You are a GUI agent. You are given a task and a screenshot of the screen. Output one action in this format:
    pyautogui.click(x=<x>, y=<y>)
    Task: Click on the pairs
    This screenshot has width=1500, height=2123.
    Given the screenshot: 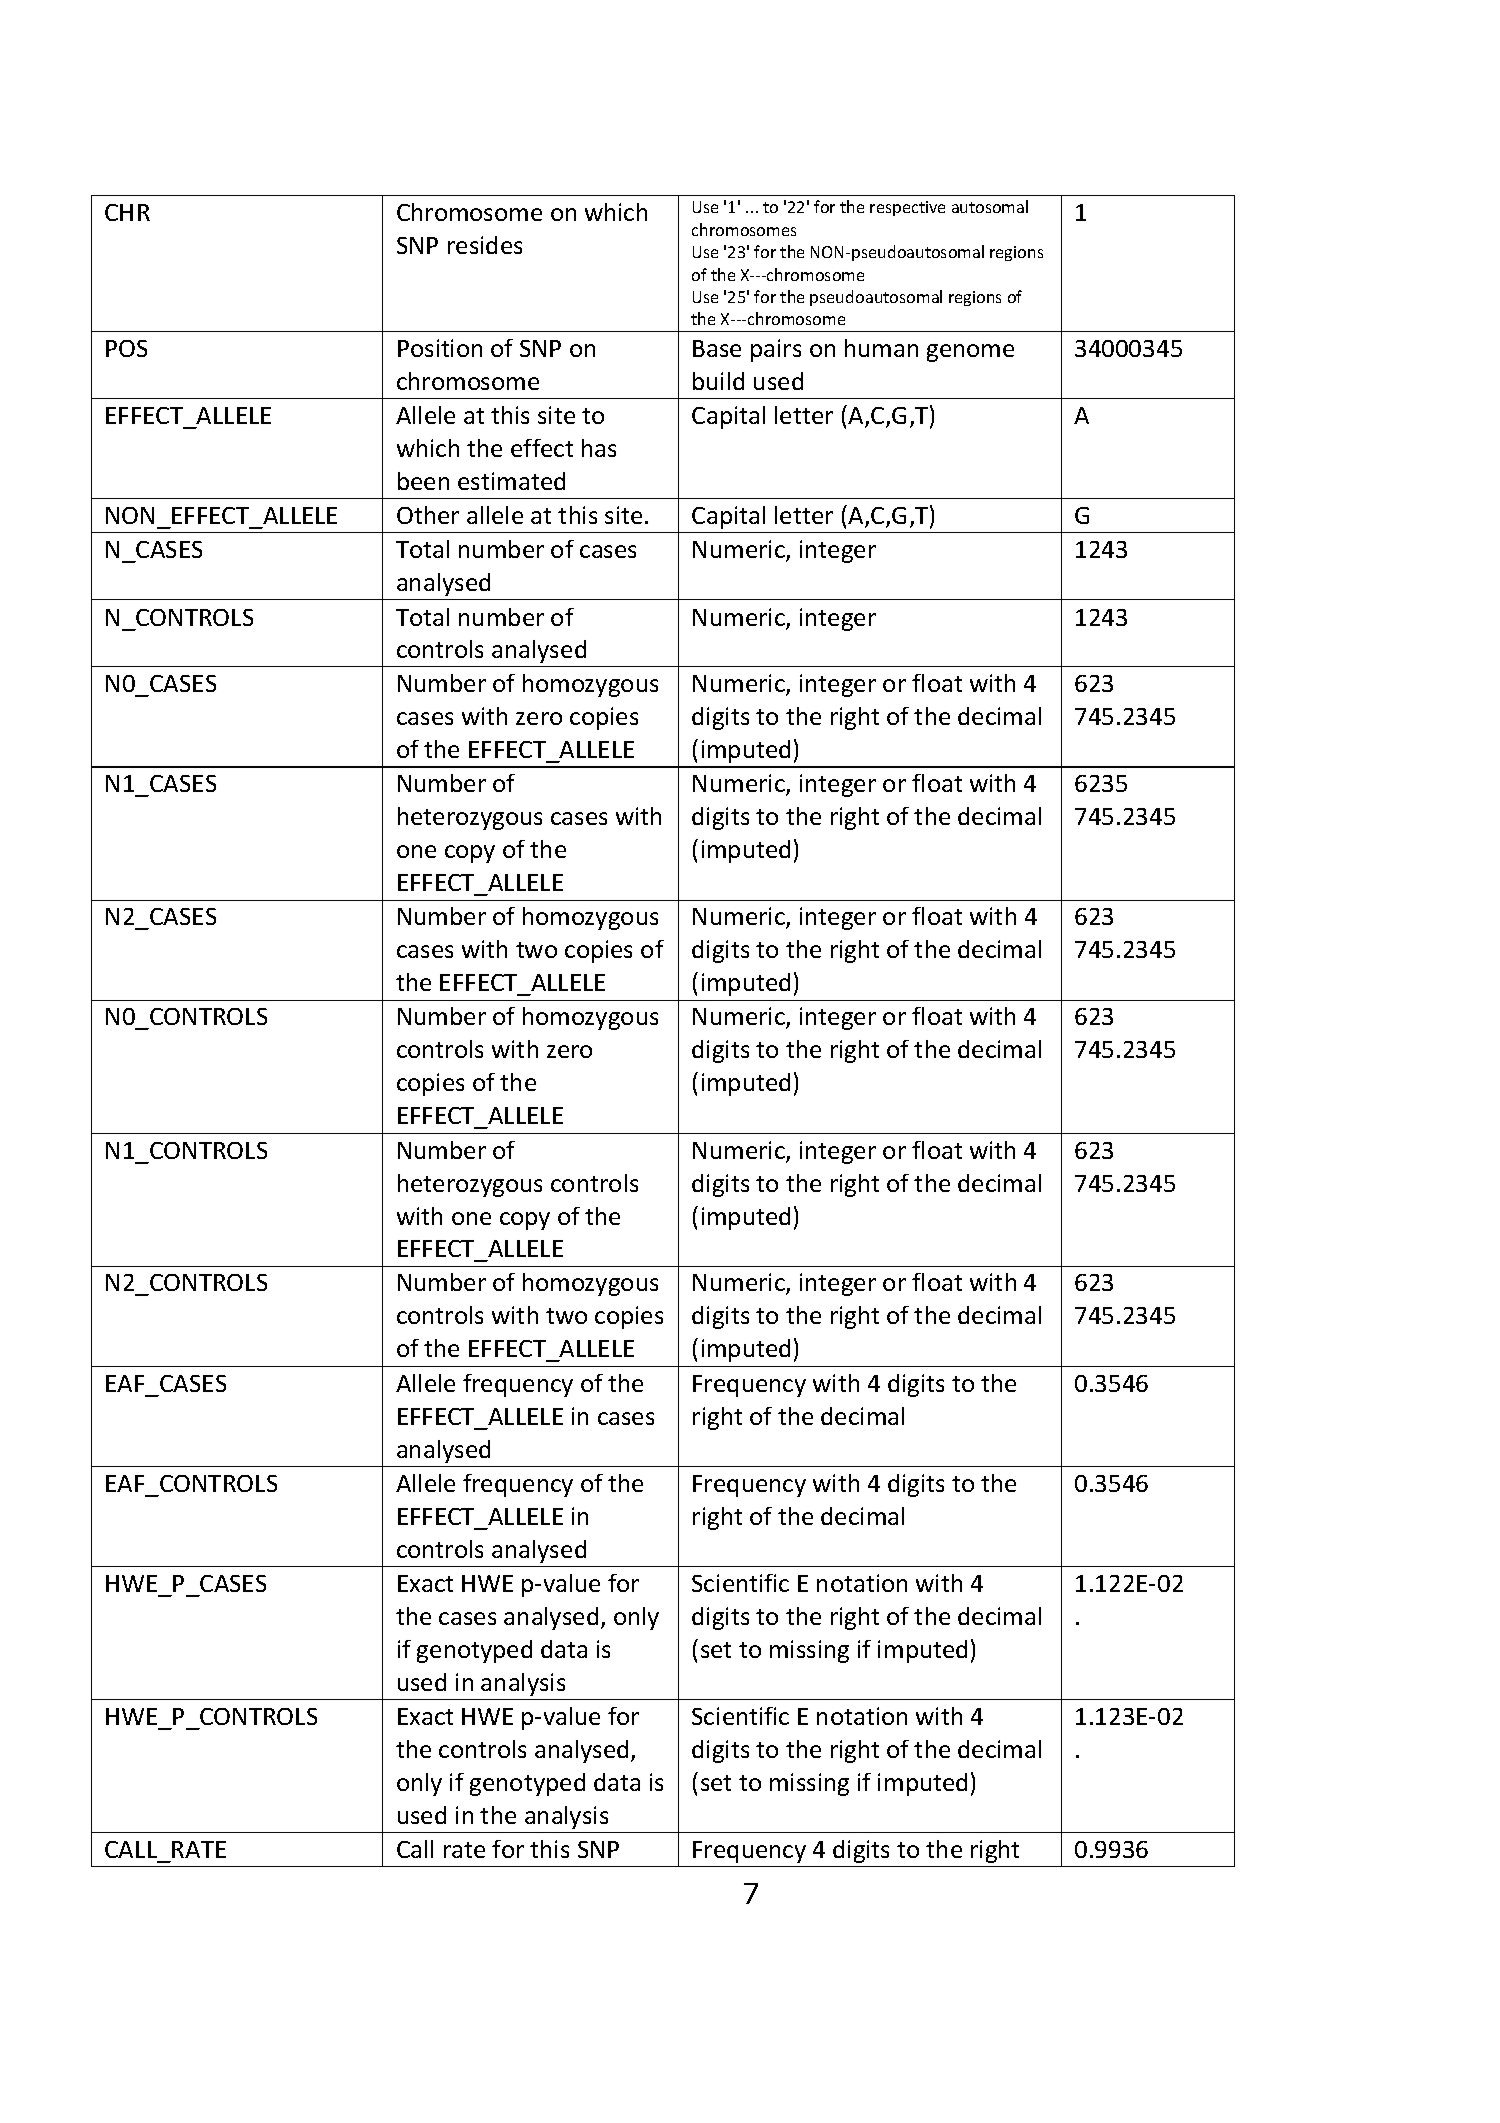 What is the action you would take?
    pyautogui.click(x=776, y=350)
